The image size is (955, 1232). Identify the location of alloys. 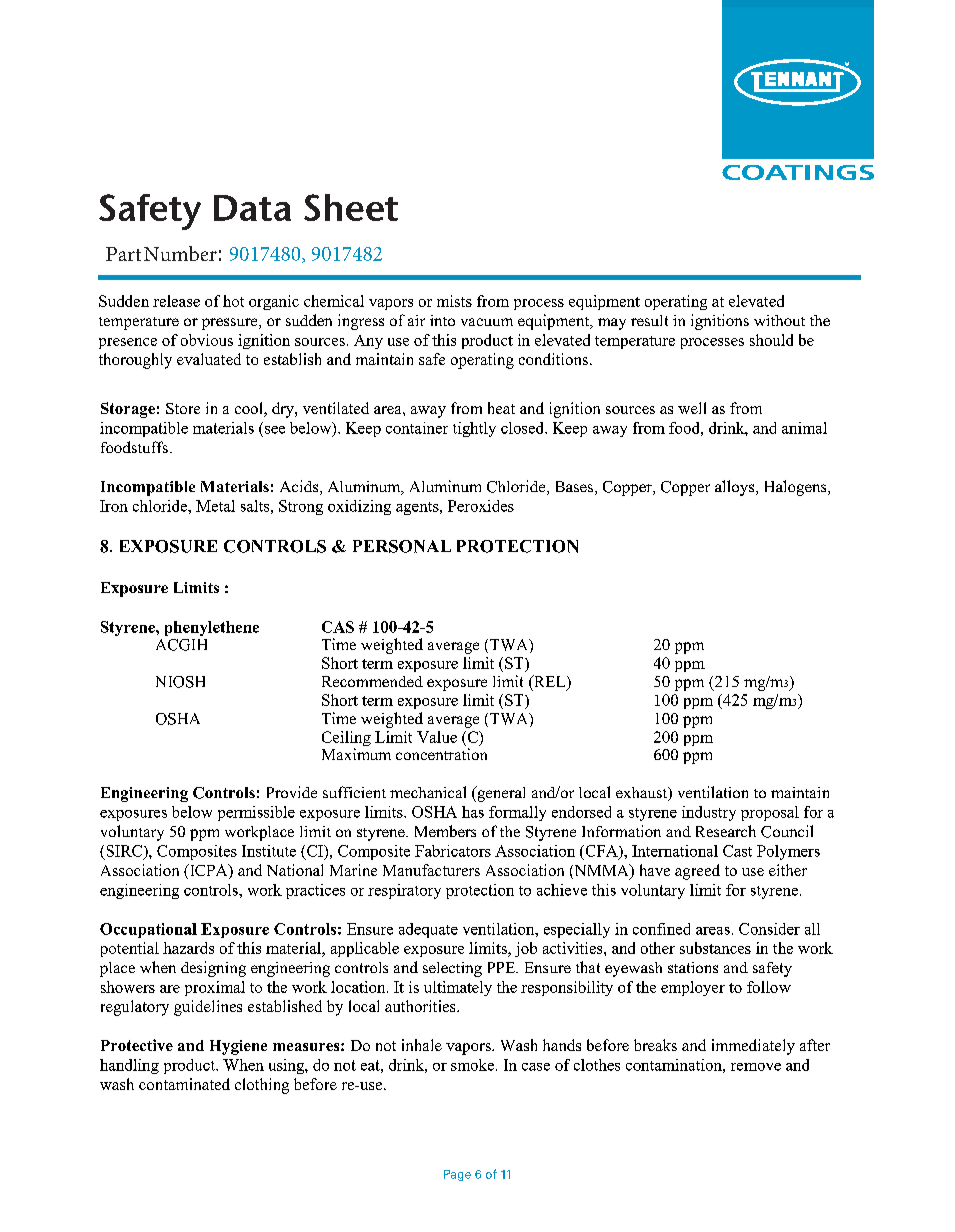
(736, 488).
